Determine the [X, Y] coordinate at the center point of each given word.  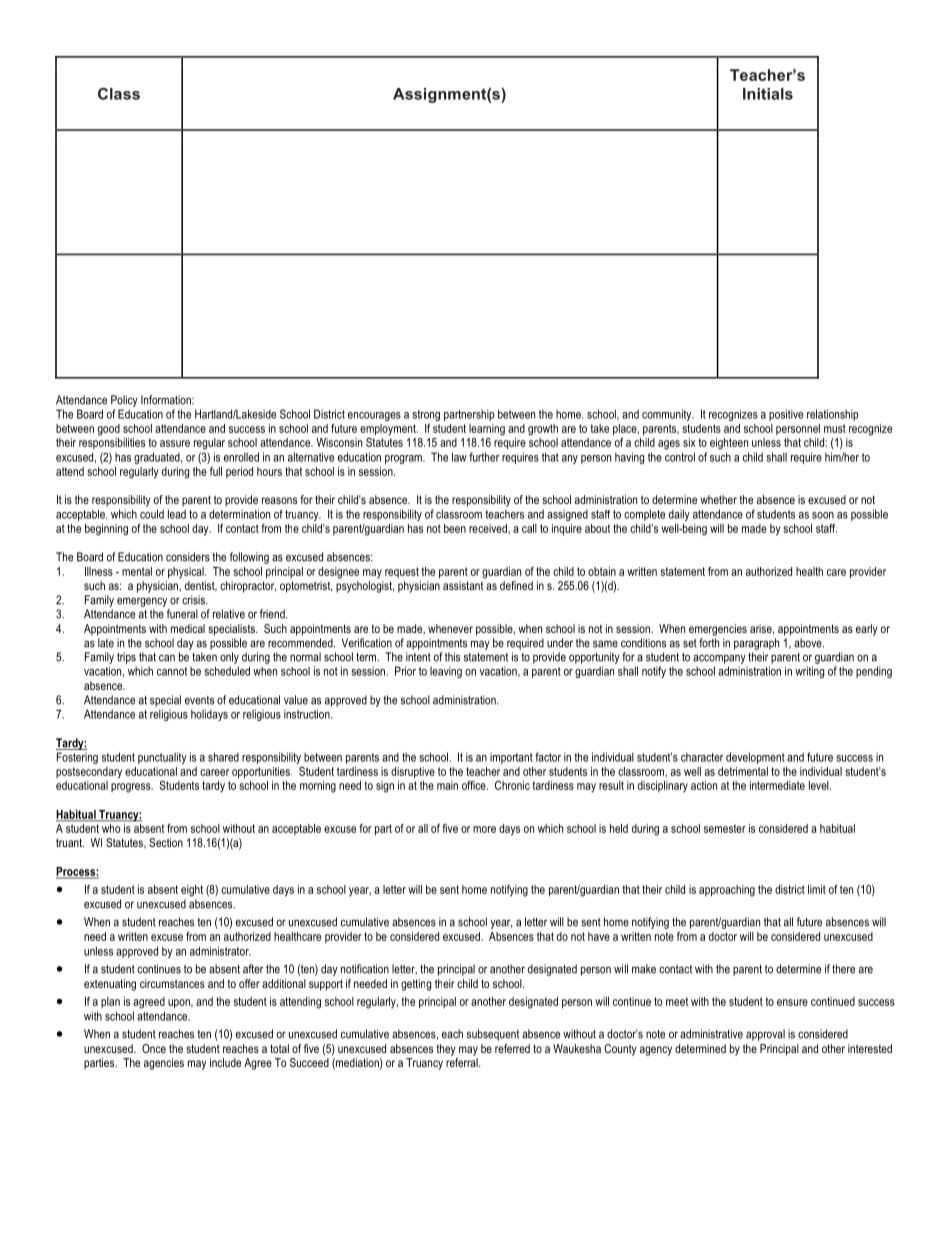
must [835, 428]
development [755, 758]
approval [765, 1035]
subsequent [493, 1035]
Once [154, 1048]
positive [786, 415]
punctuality [162, 758]
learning [487, 430]
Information [167, 400]
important [511, 758]
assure [175, 443]
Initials [768, 94]
